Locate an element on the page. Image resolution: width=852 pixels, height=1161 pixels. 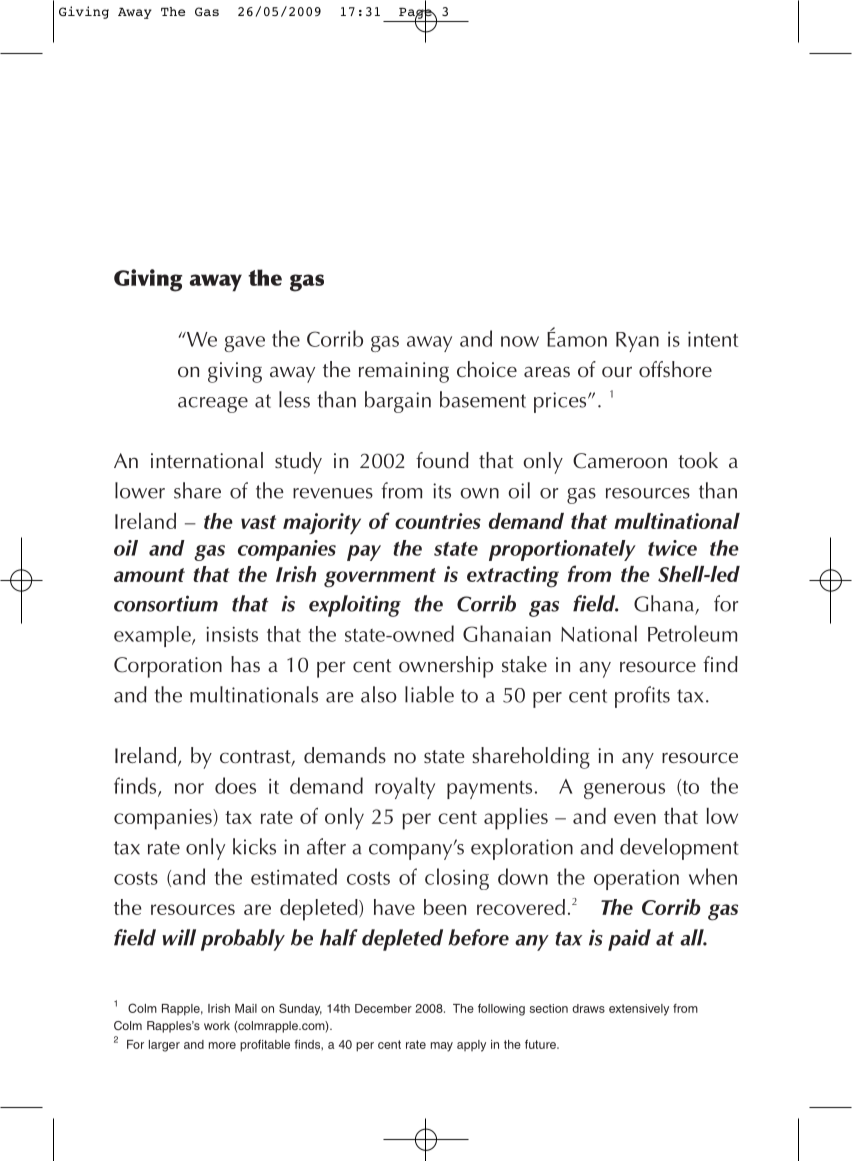
extensively is located at coordinates (639, 1010).
